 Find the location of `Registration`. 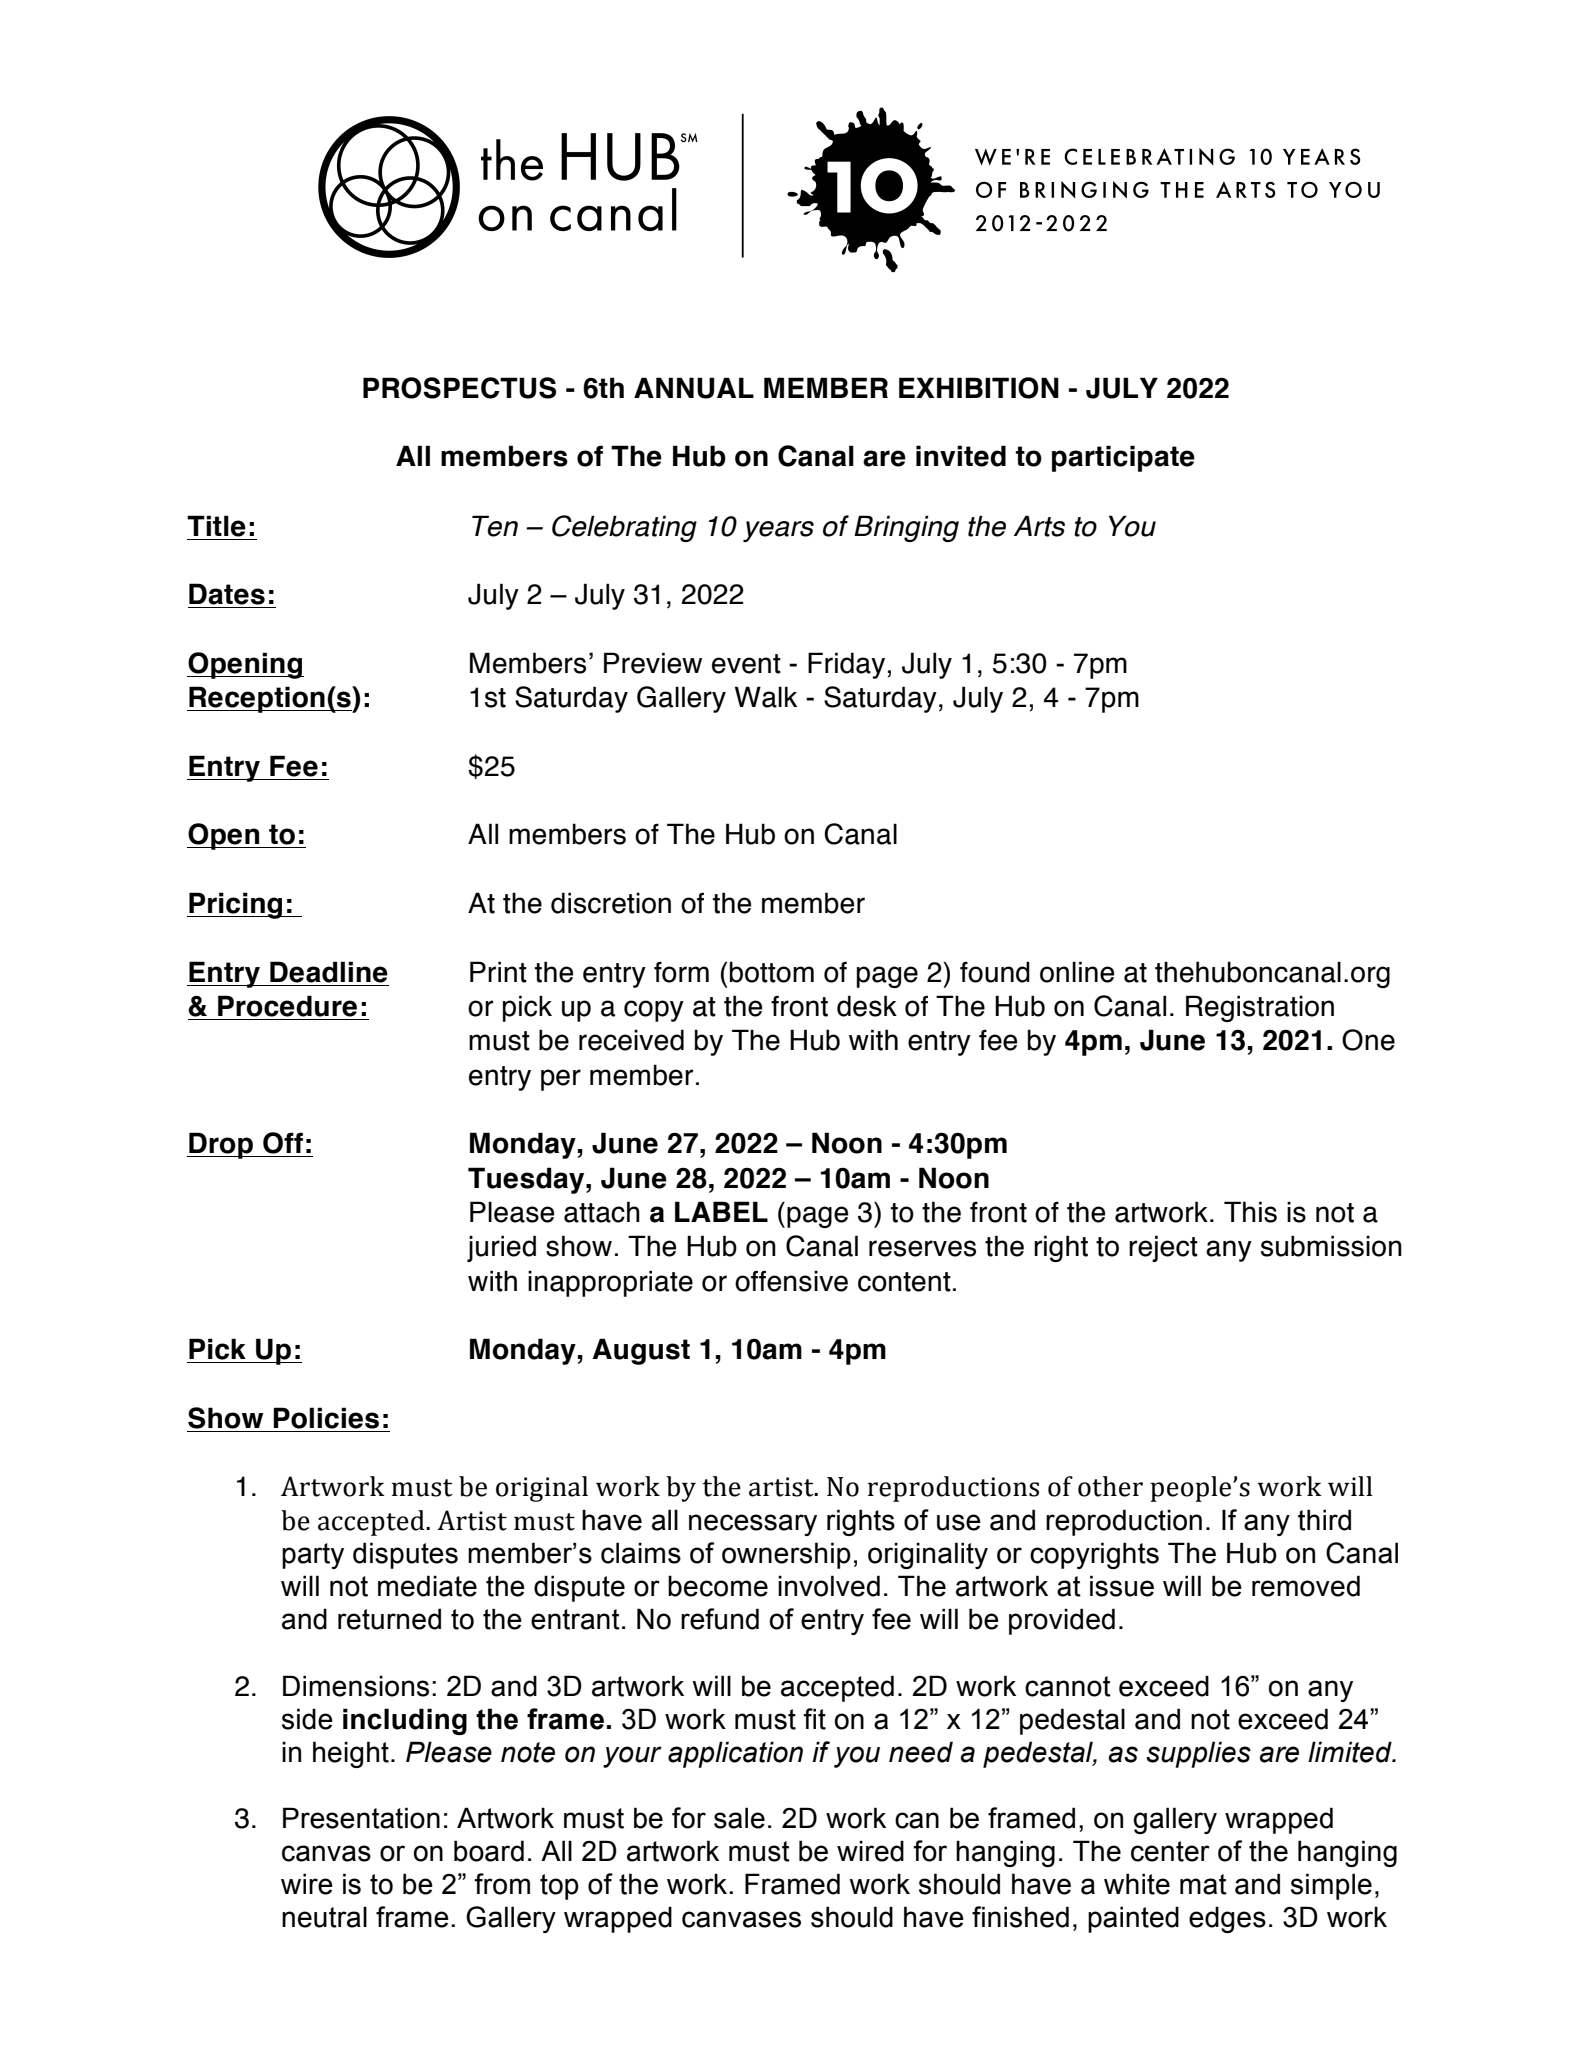

Registration is located at coordinates (1260, 1008).
